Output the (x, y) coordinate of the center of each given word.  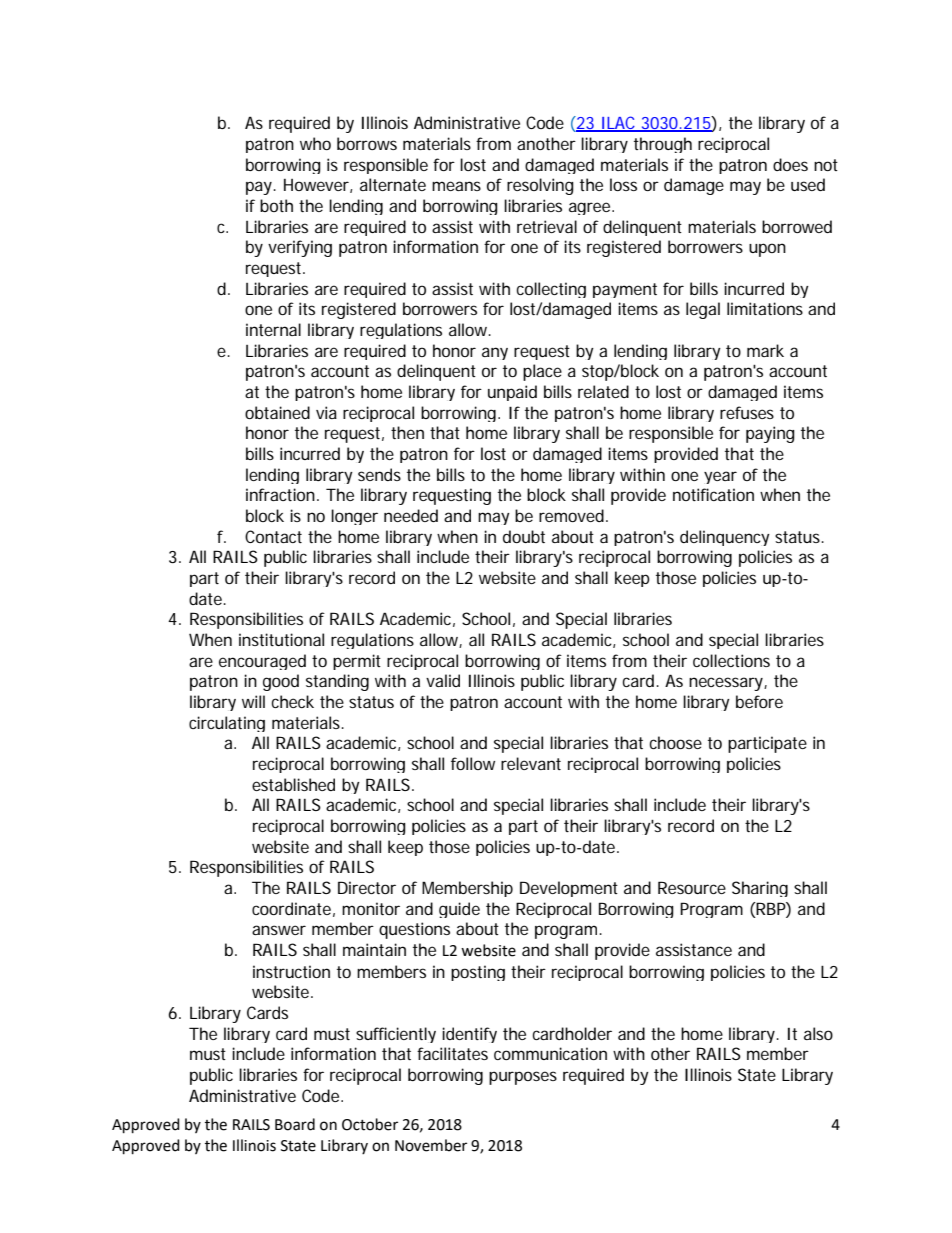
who (315, 143)
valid (443, 680)
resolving (540, 186)
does (790, 164)
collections (731, 660)
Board (295, 1124)
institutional (281, 639)
